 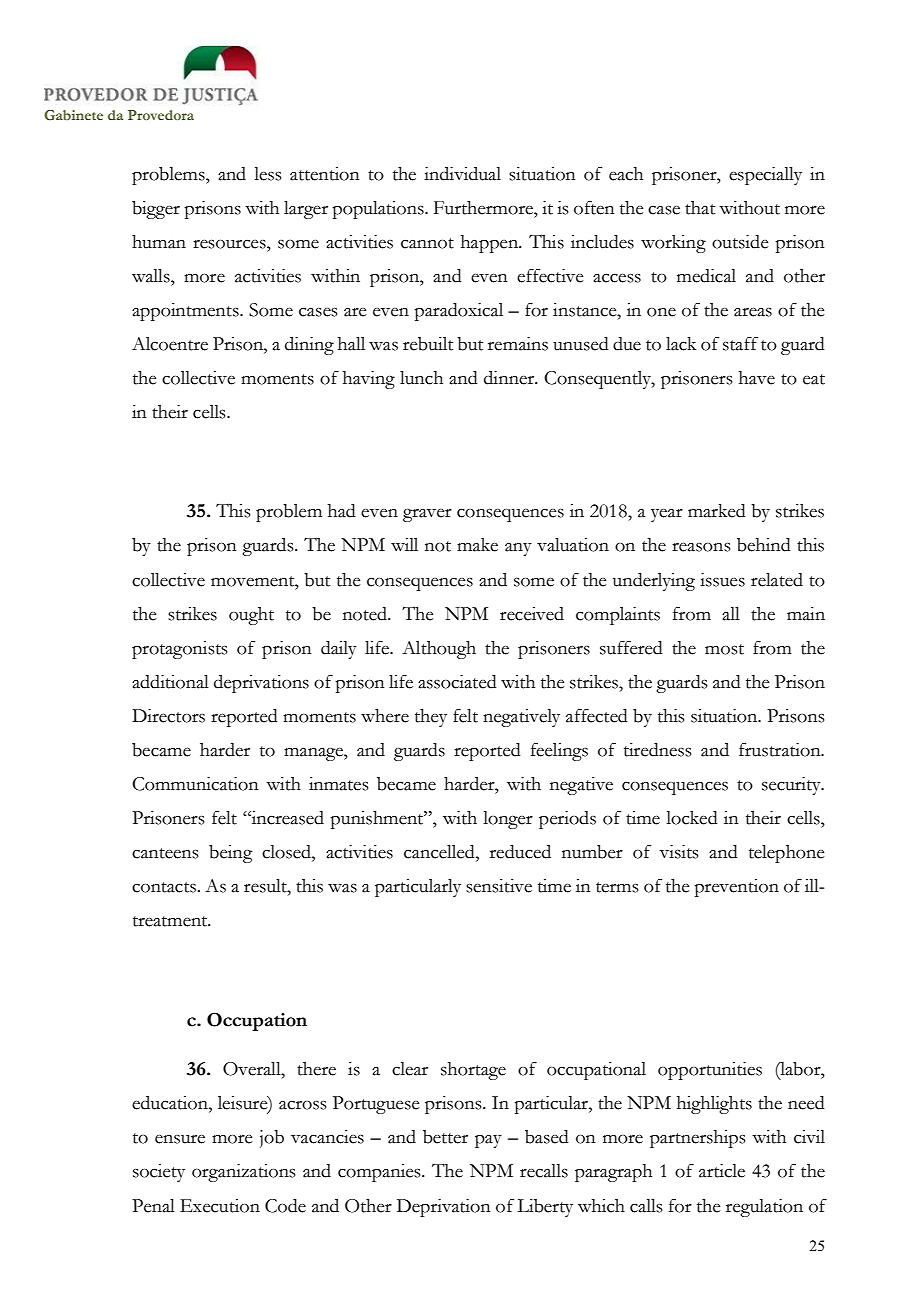 I want to click on ought, so click(x=251, y=616).
